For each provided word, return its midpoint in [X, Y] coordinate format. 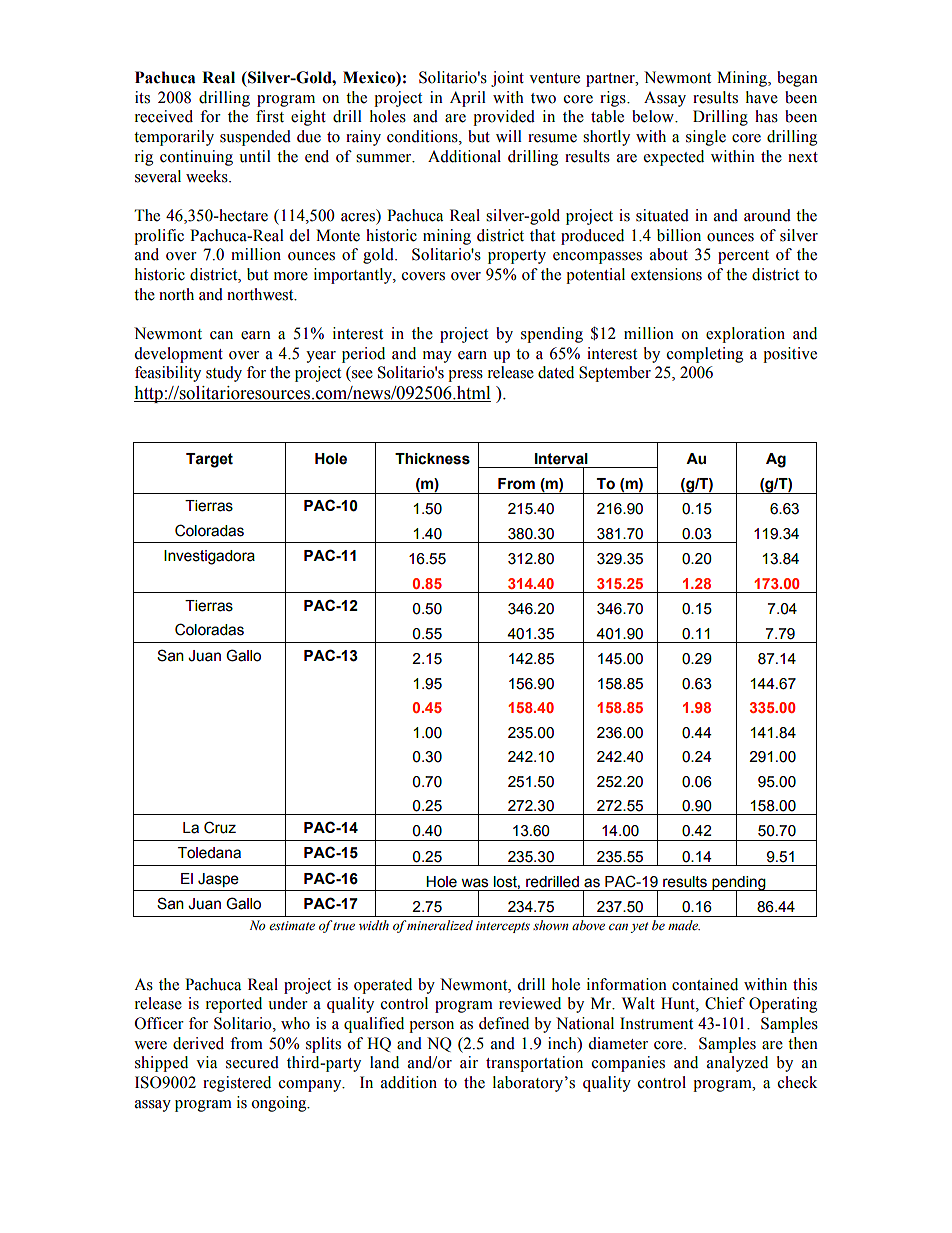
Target [209, 460]
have [762, 97]
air [469, 1062]
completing [705, 355]
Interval [561, 459]
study [224, 374]
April [468, 99]
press [465, 376]
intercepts [503, 927]
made [684, 925]
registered [237, 1084]
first [270, 116]
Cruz [220, 827]
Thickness [432, 459]
